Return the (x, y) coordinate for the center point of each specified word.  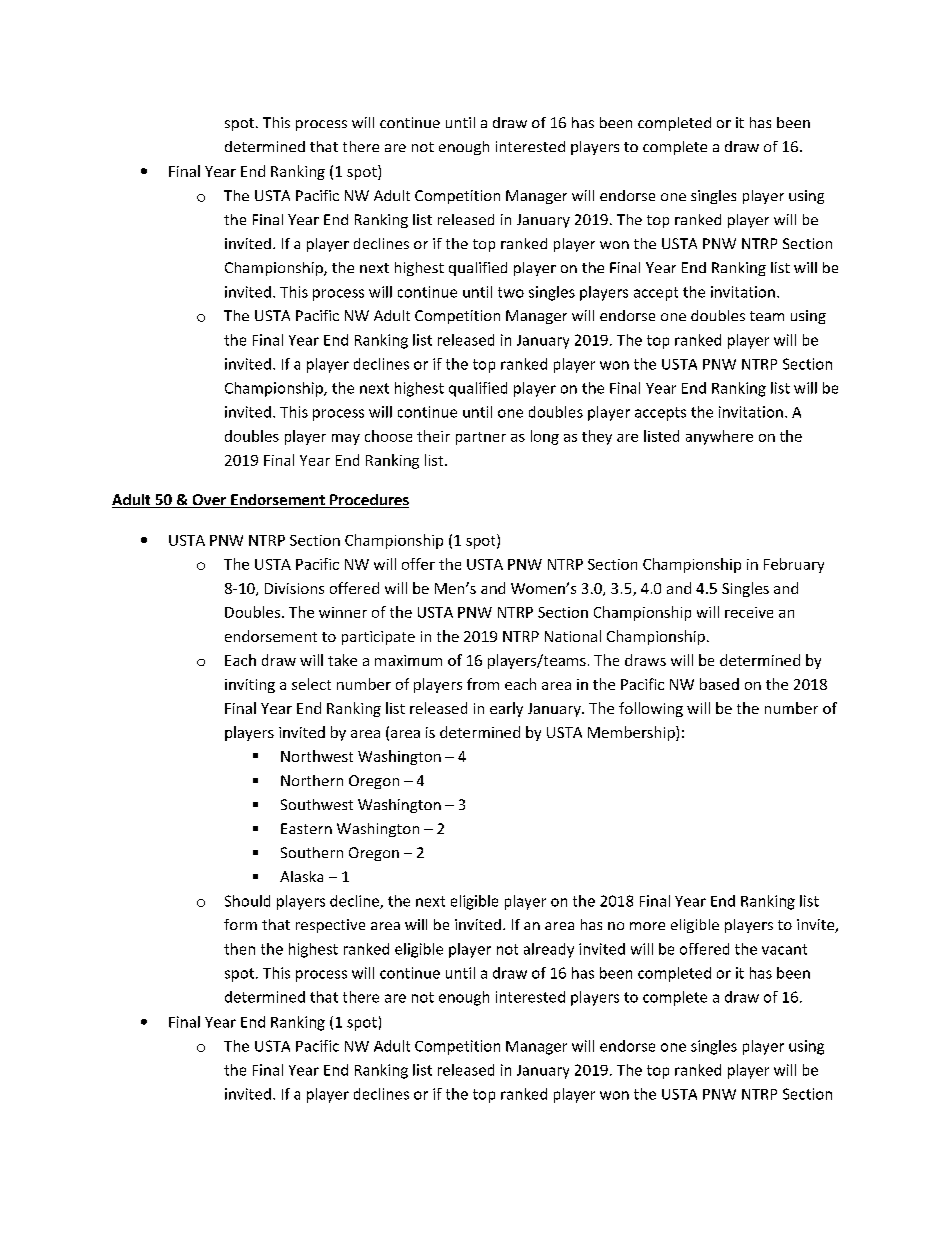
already (549, 950)
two (511, 292)
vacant (784, 949)
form (240, 924)
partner (481, 438)
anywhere (719, 437)
